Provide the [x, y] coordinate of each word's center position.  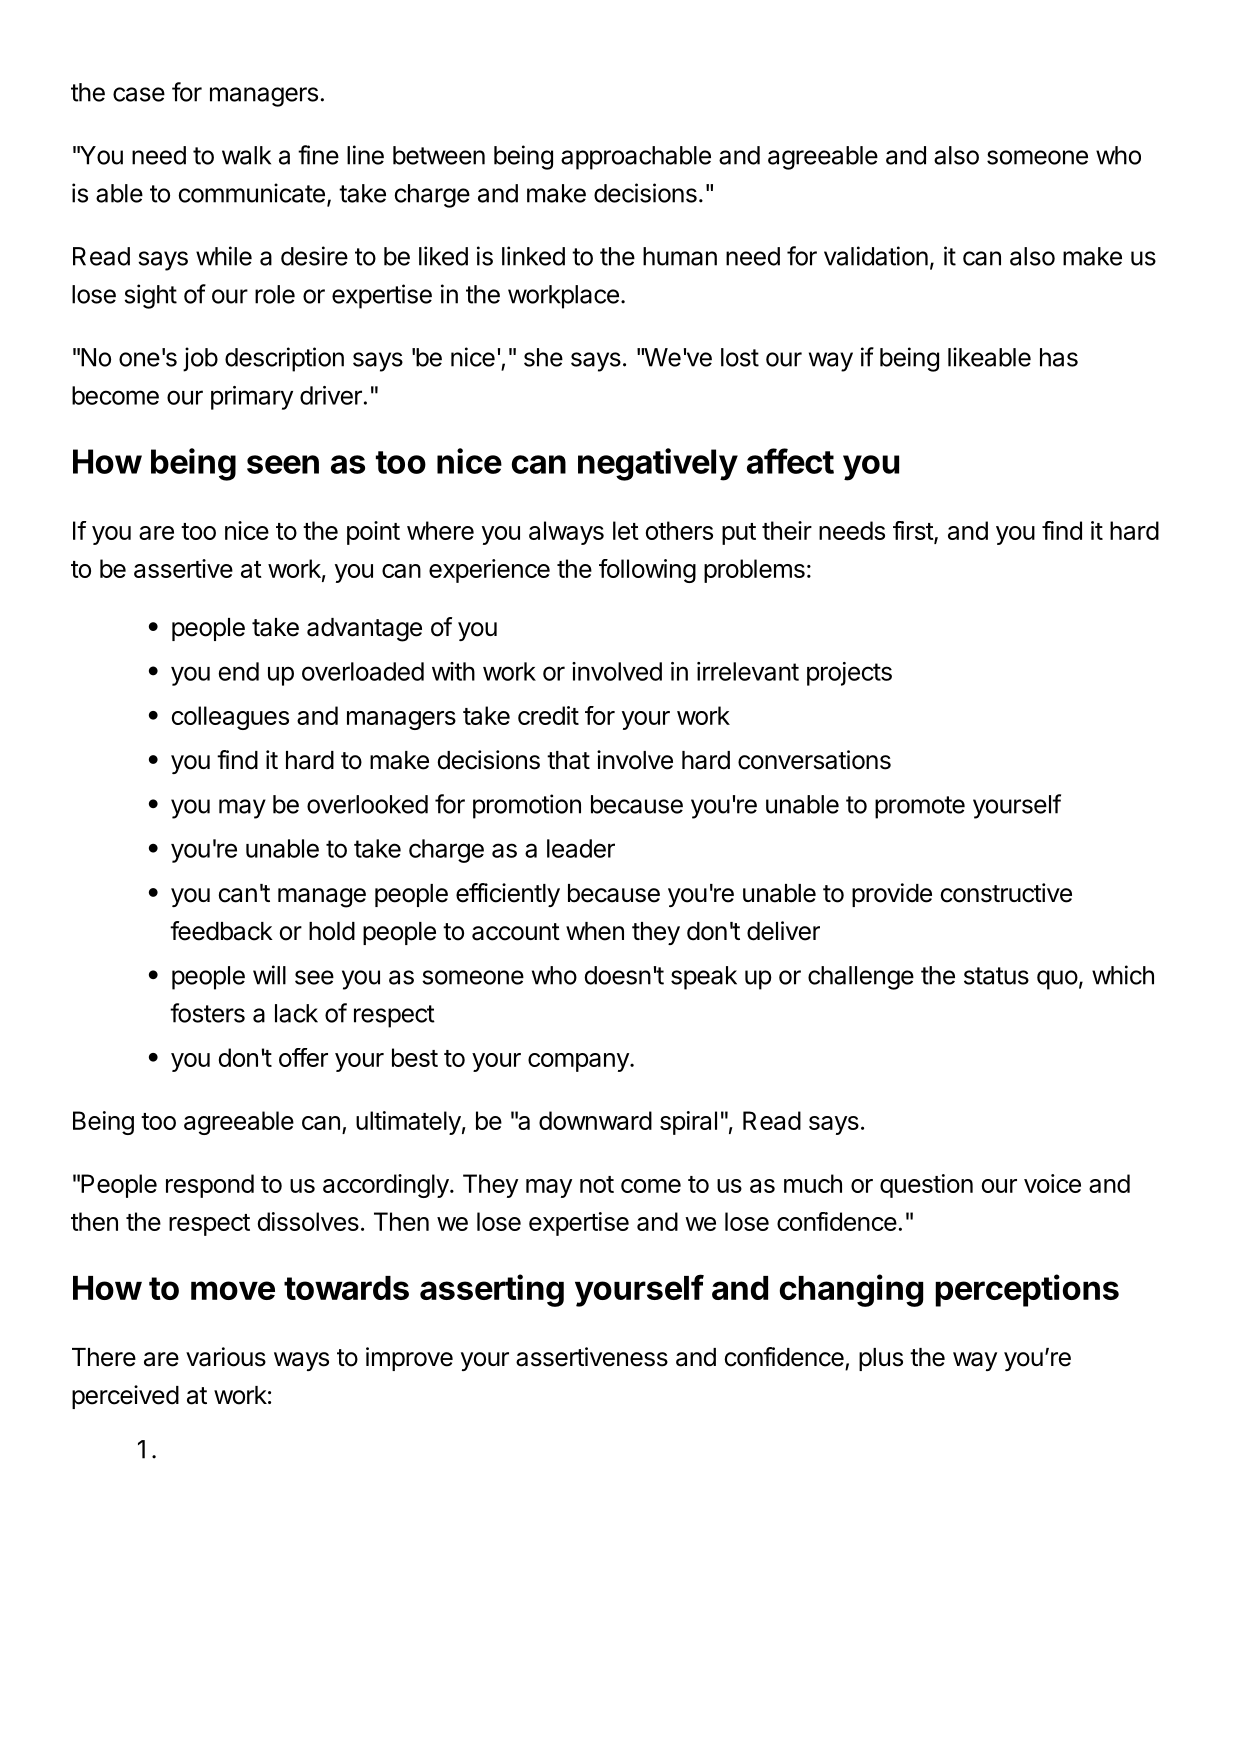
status [996, 976]
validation [876, 256]
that [568, 760]
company [579, 1062]
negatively [658, 464]
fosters [207, 1013]
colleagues [230, 718]
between [439, 155]
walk [246, 155]
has [1059, 357]
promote [920, 807]
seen [283, 464]
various [226, 1357]
